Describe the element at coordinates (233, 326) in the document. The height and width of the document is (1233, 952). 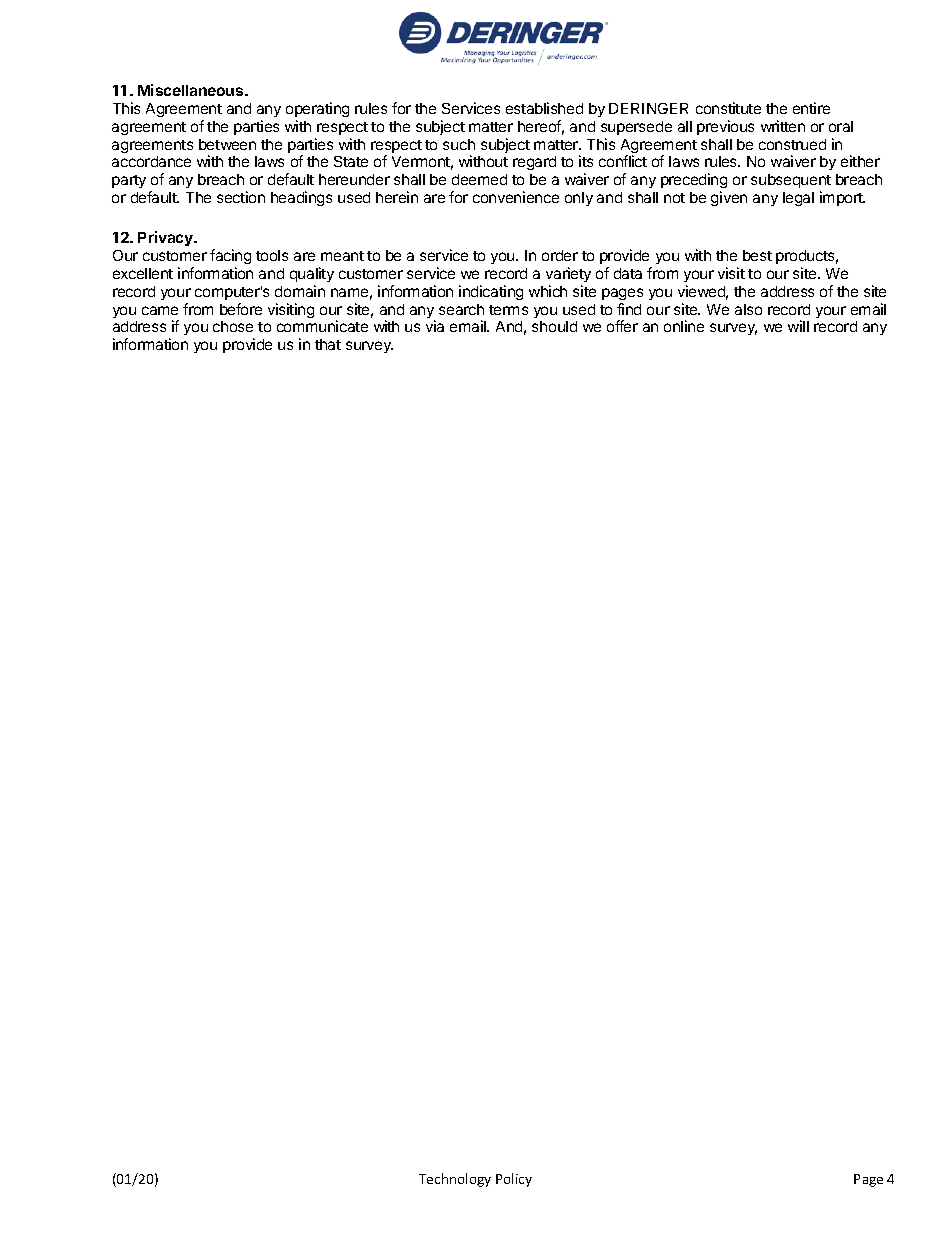
I see `chose` at that location.
